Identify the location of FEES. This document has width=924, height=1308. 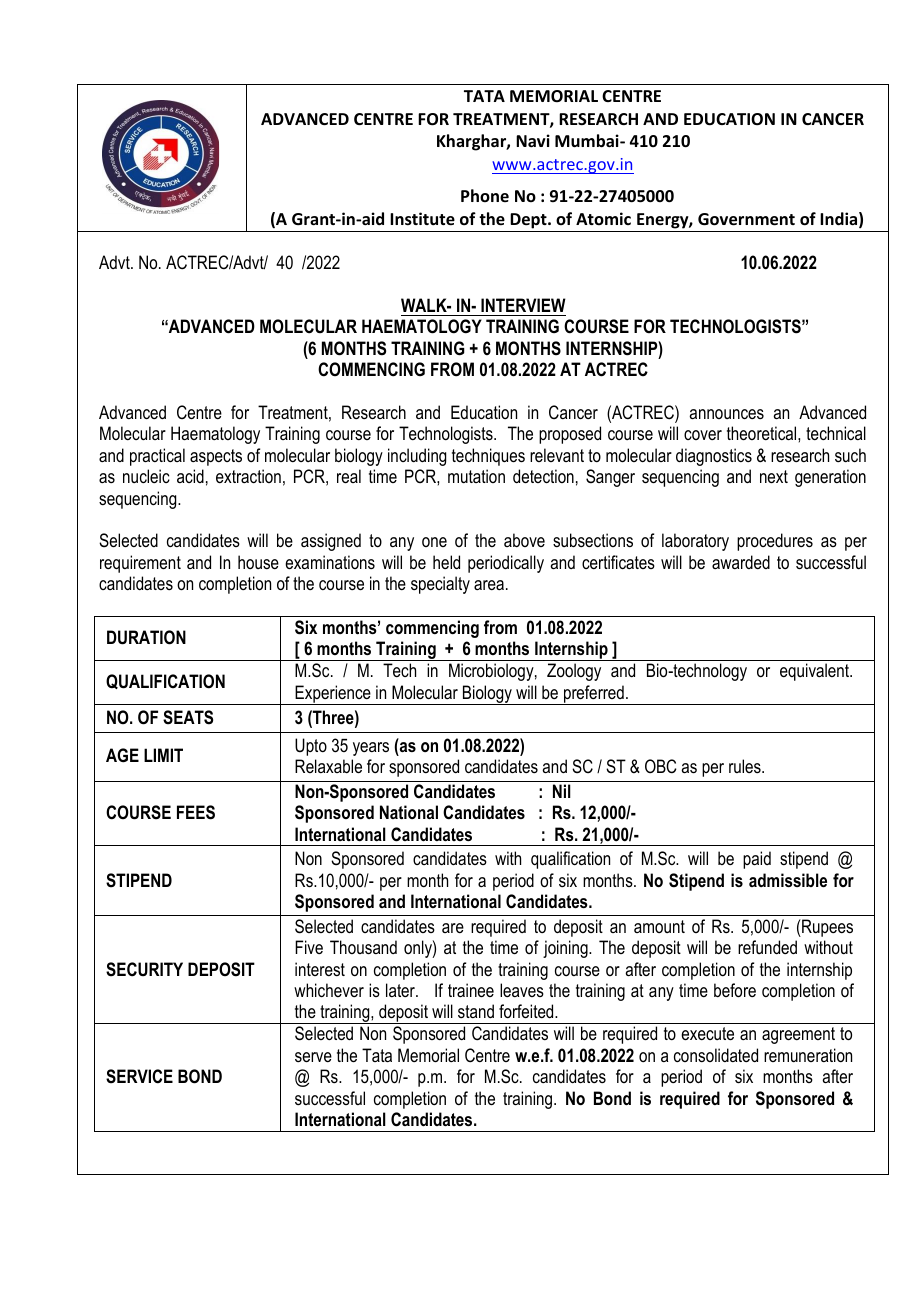
(196, 812).
